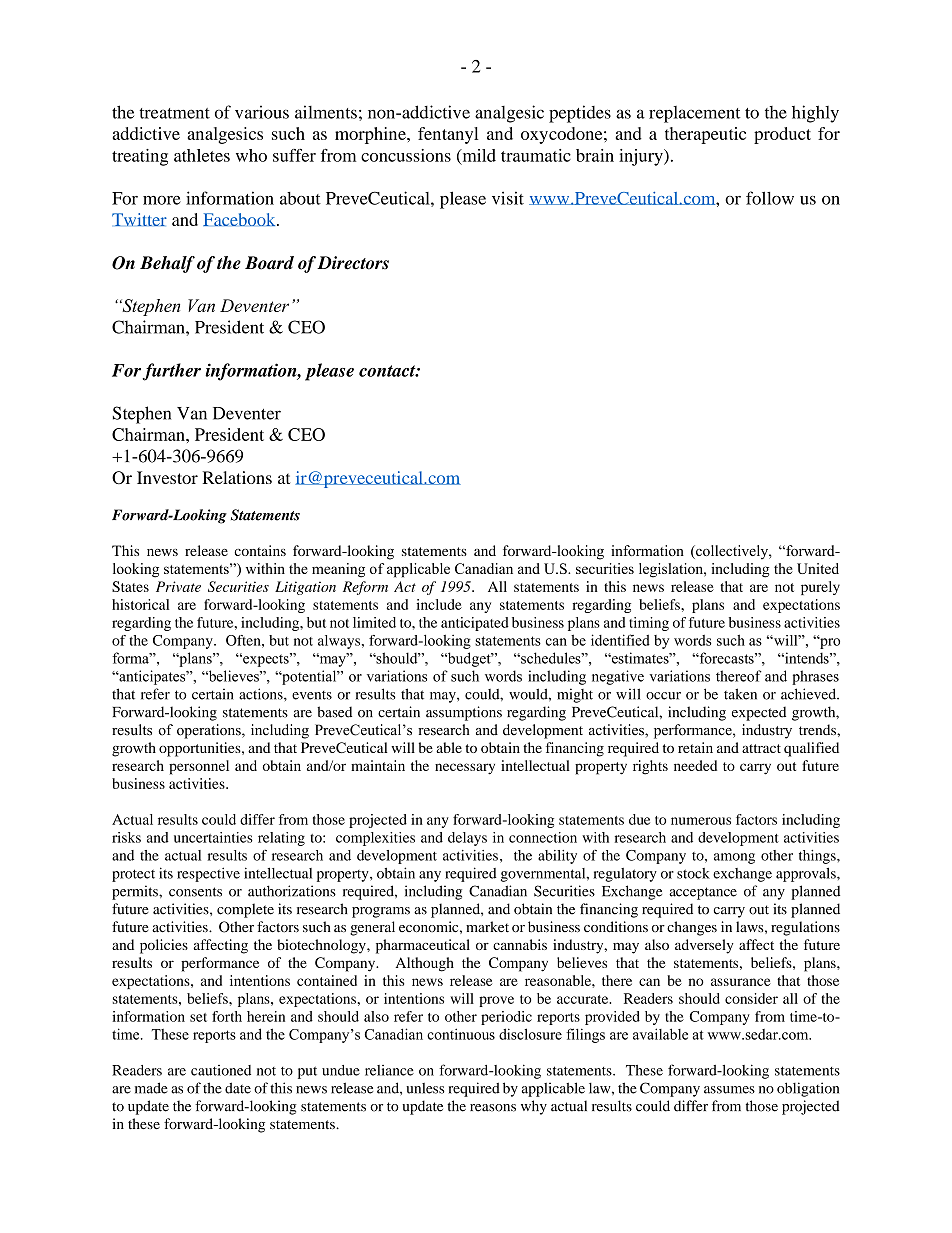  What do you see at coordinates (493, 1108) in the screenshot?
I see `reasons` at bounding box center [493, 1108].
